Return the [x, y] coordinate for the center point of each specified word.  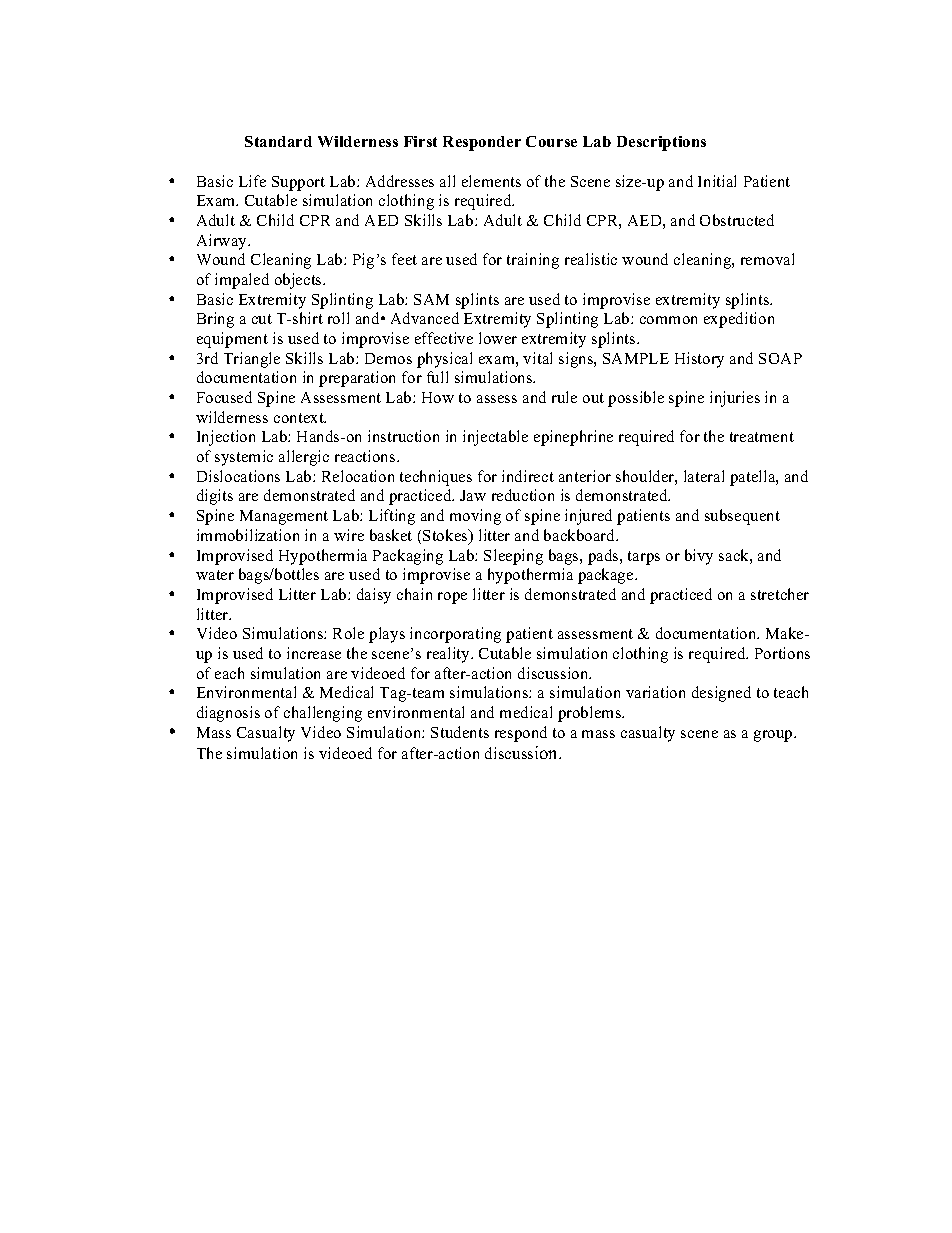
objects [299, 281]
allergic [304, 458]
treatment [762, 437]
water [215, 575]
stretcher [780, 594]
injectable [495, 438]
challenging [323, 714]
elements [491, 181]
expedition [739, 320]
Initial [717, 181]
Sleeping [513, 557]
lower [498, 338]
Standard [278, 141]
